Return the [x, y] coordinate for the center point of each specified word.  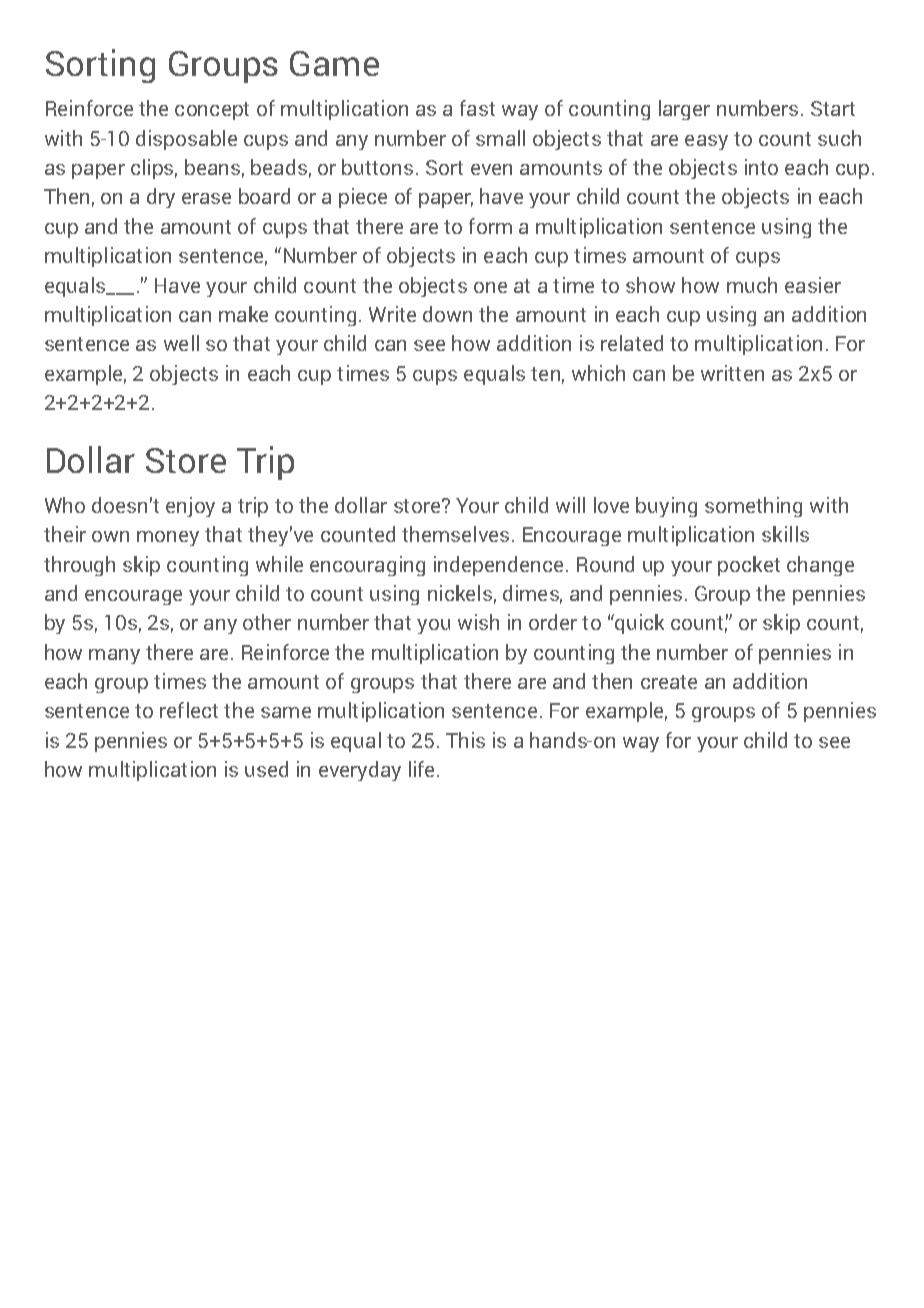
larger [684, 110]
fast [477, 108]
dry [161, 198]
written [732, 373]
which [598, 373]
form [490, 226]
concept [212, 111]
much [752, 285]
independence [498, 566]
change [820, 566]
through [79, 566]
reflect [189, 710]
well [181, 343]
